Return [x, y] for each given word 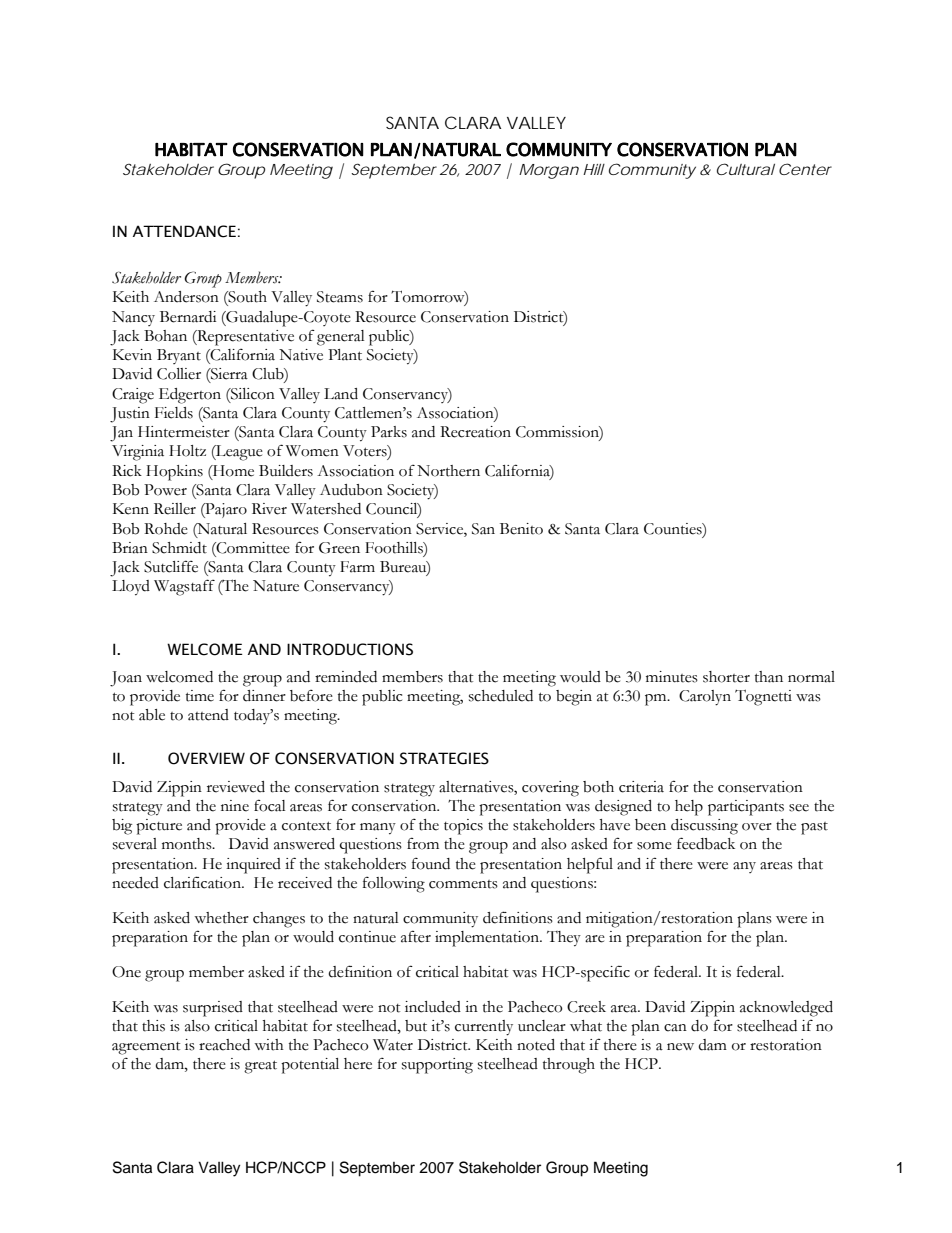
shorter [726, 677]
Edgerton [190, 396]
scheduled [501, 696]
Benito [521, 529]
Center [805, 169]
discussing [704, 827]
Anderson [186, 297]
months [188, 844]
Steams [340, 297]
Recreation [475, 432]
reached [224, 1045]
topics [463, 827]
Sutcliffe [171, 566]
